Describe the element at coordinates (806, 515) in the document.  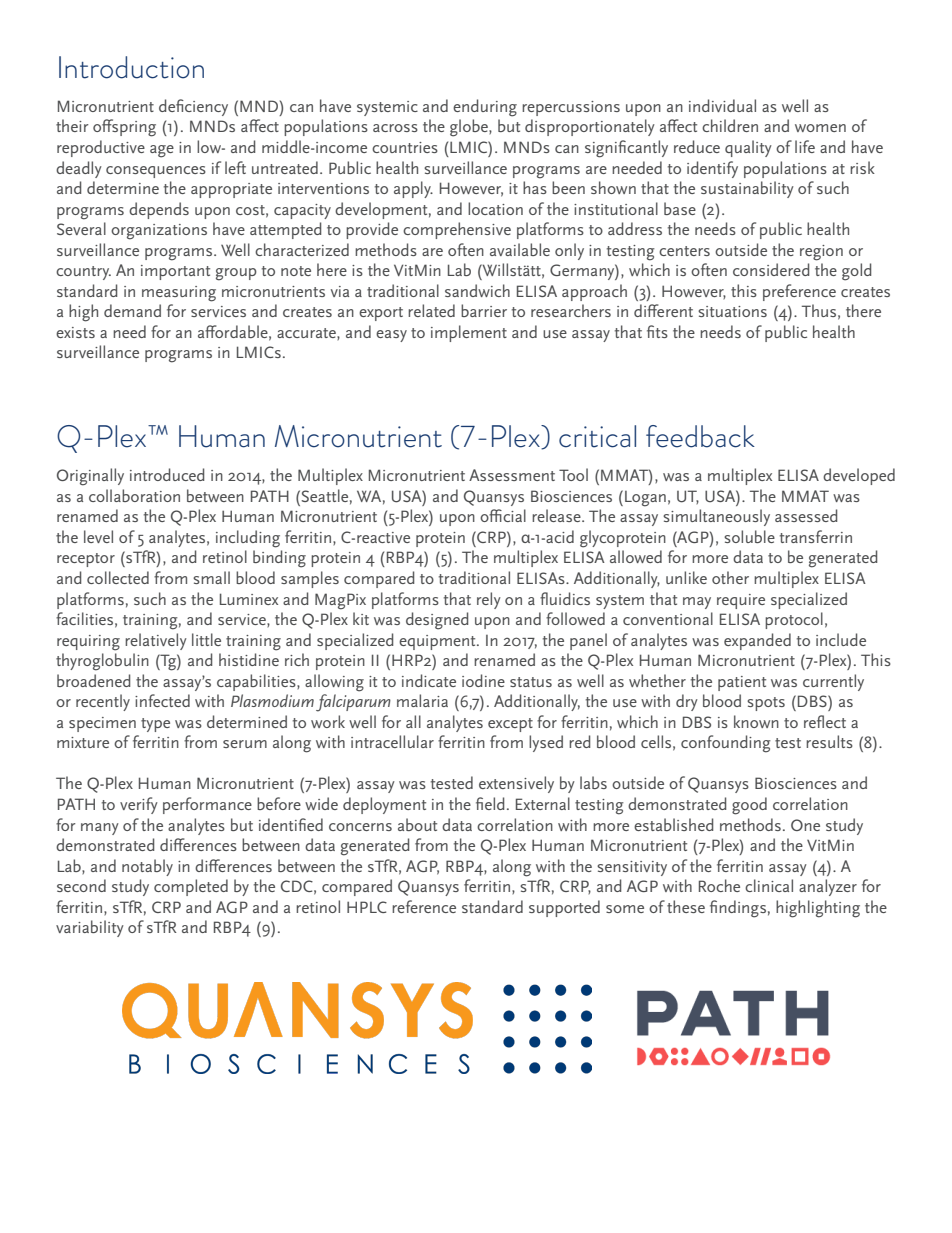
I see `assessed` at that location.
